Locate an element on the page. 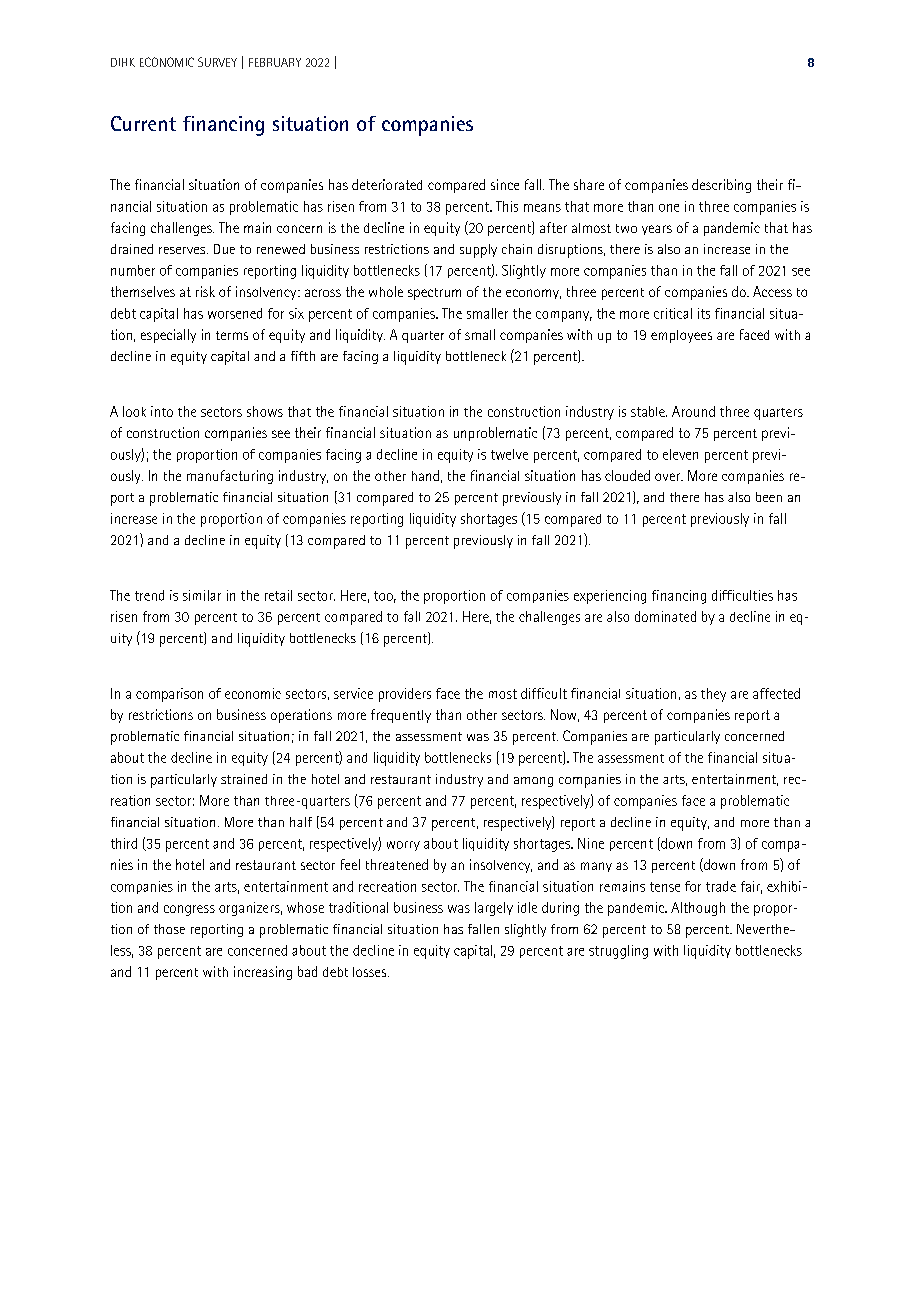 The image size is (924, 1308). SURVEY is located at coordinates (217, 62).
